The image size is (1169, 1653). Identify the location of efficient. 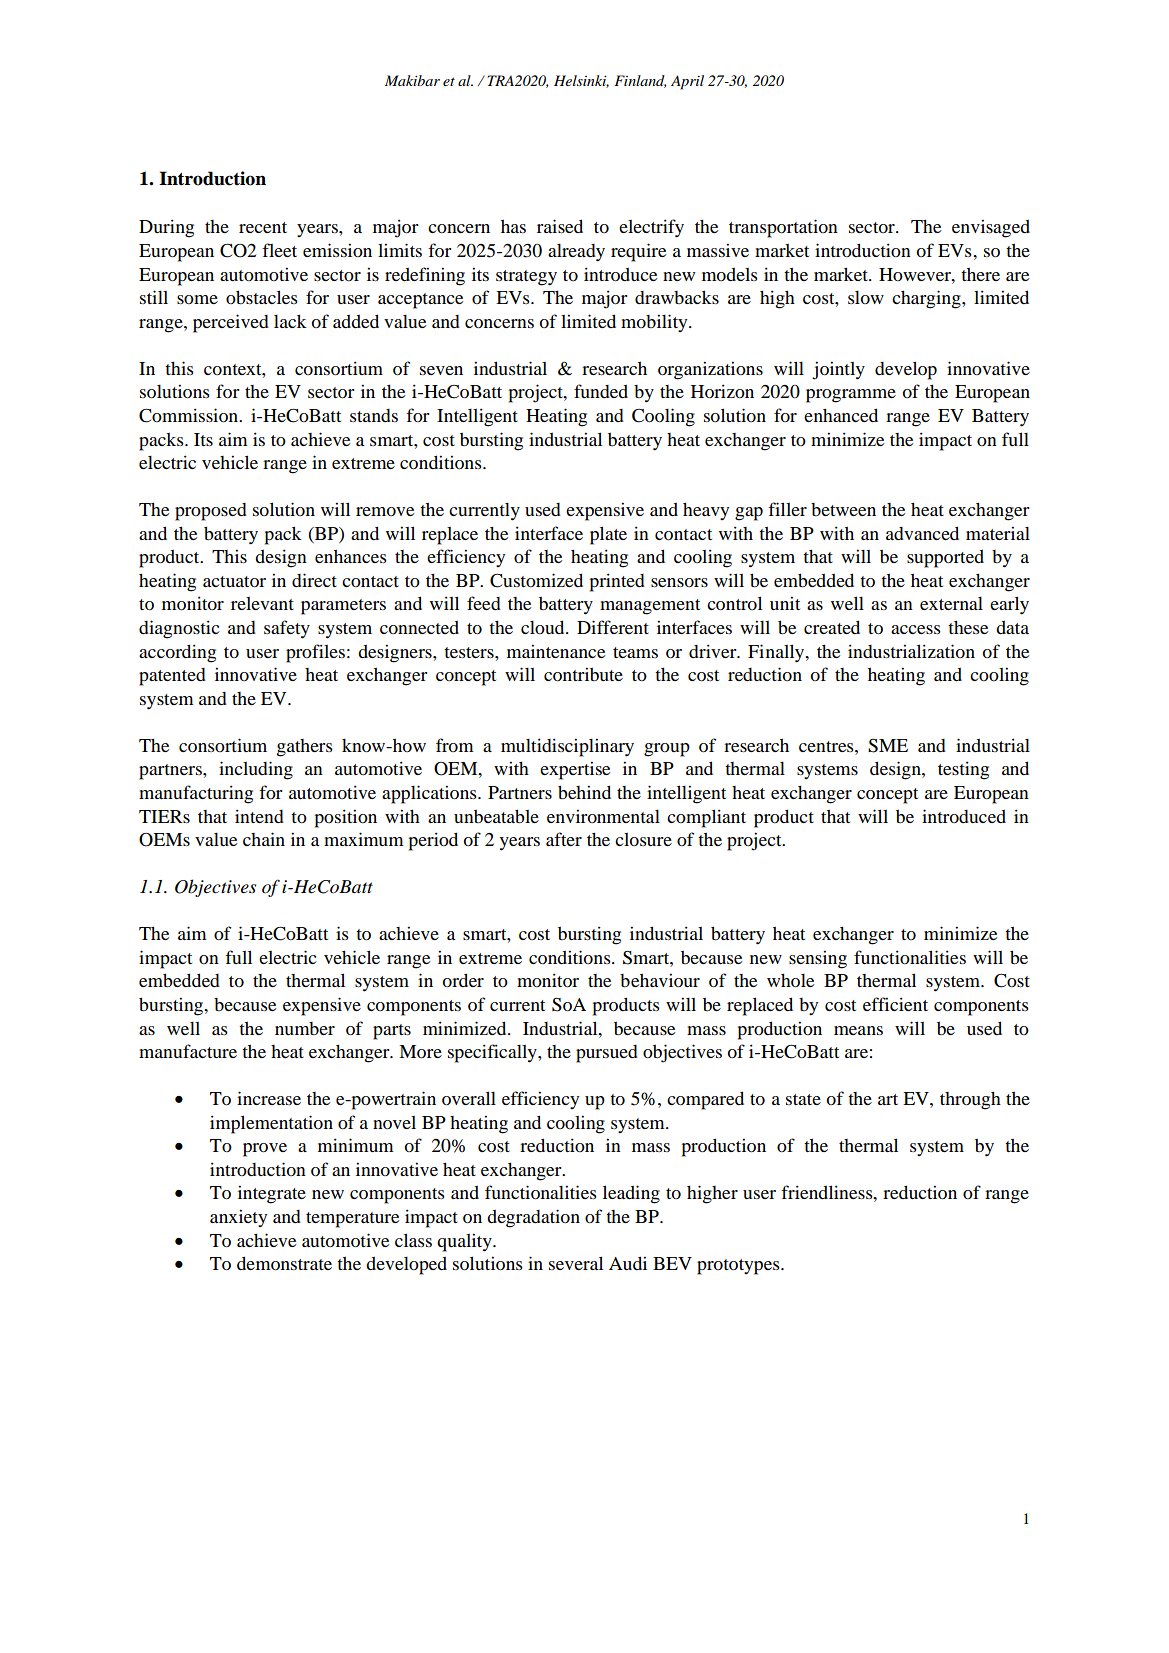
(895, 1004).
